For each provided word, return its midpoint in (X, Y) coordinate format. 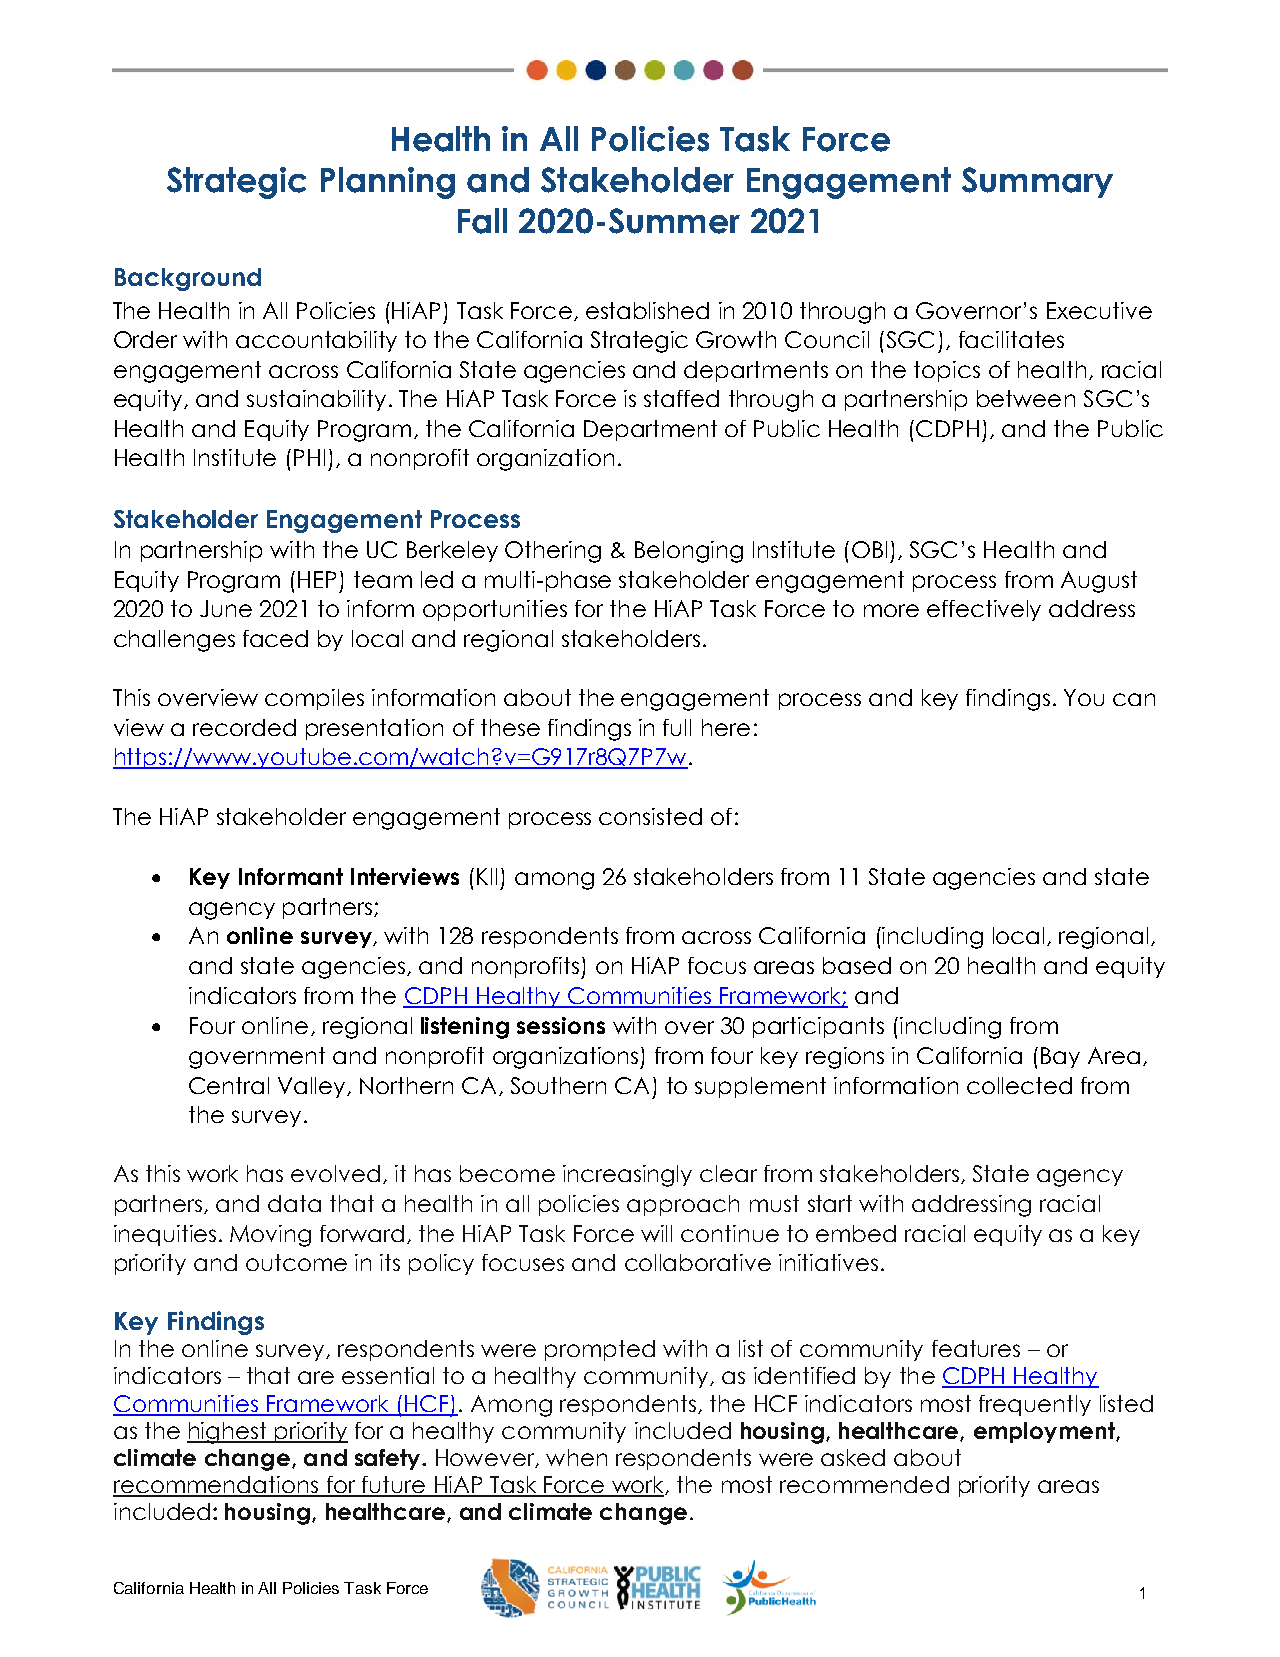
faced (275, 638)
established (647, 310)
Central (229, 1085)
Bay (1060, 1057)
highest (228, 1433)
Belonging (689, 552)
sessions (561, 1025)
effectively (984, 610)
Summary (1037, 182)
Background (188, 279)
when (576, 1457)
